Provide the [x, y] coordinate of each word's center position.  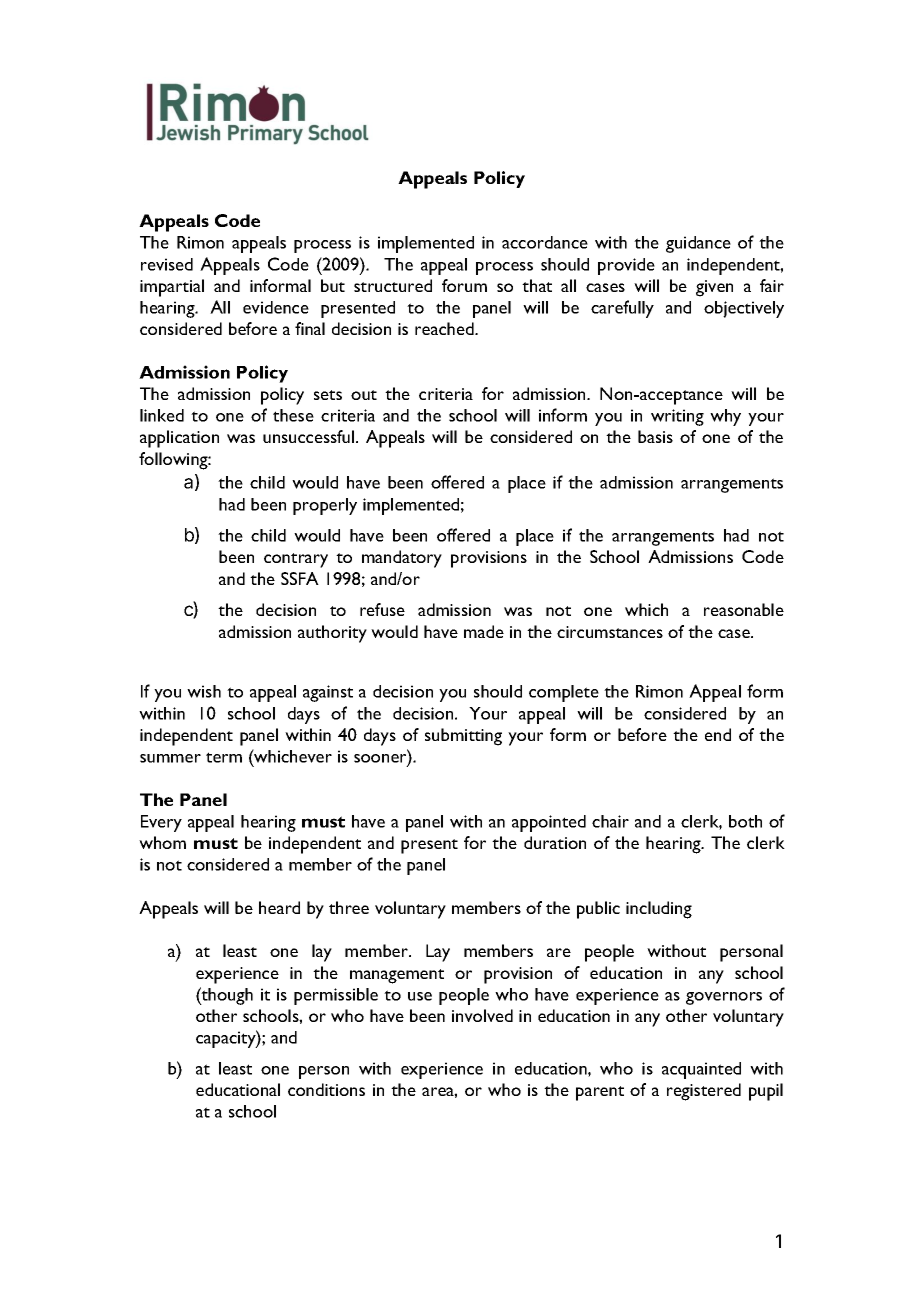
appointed [549, 823]
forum [464, 285]
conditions [326, 1089]
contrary [296, 560]
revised [167, 264]
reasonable [744, 609]
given [714, 288]
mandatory [402, 559]
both [745, 821]
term [224, 757]
